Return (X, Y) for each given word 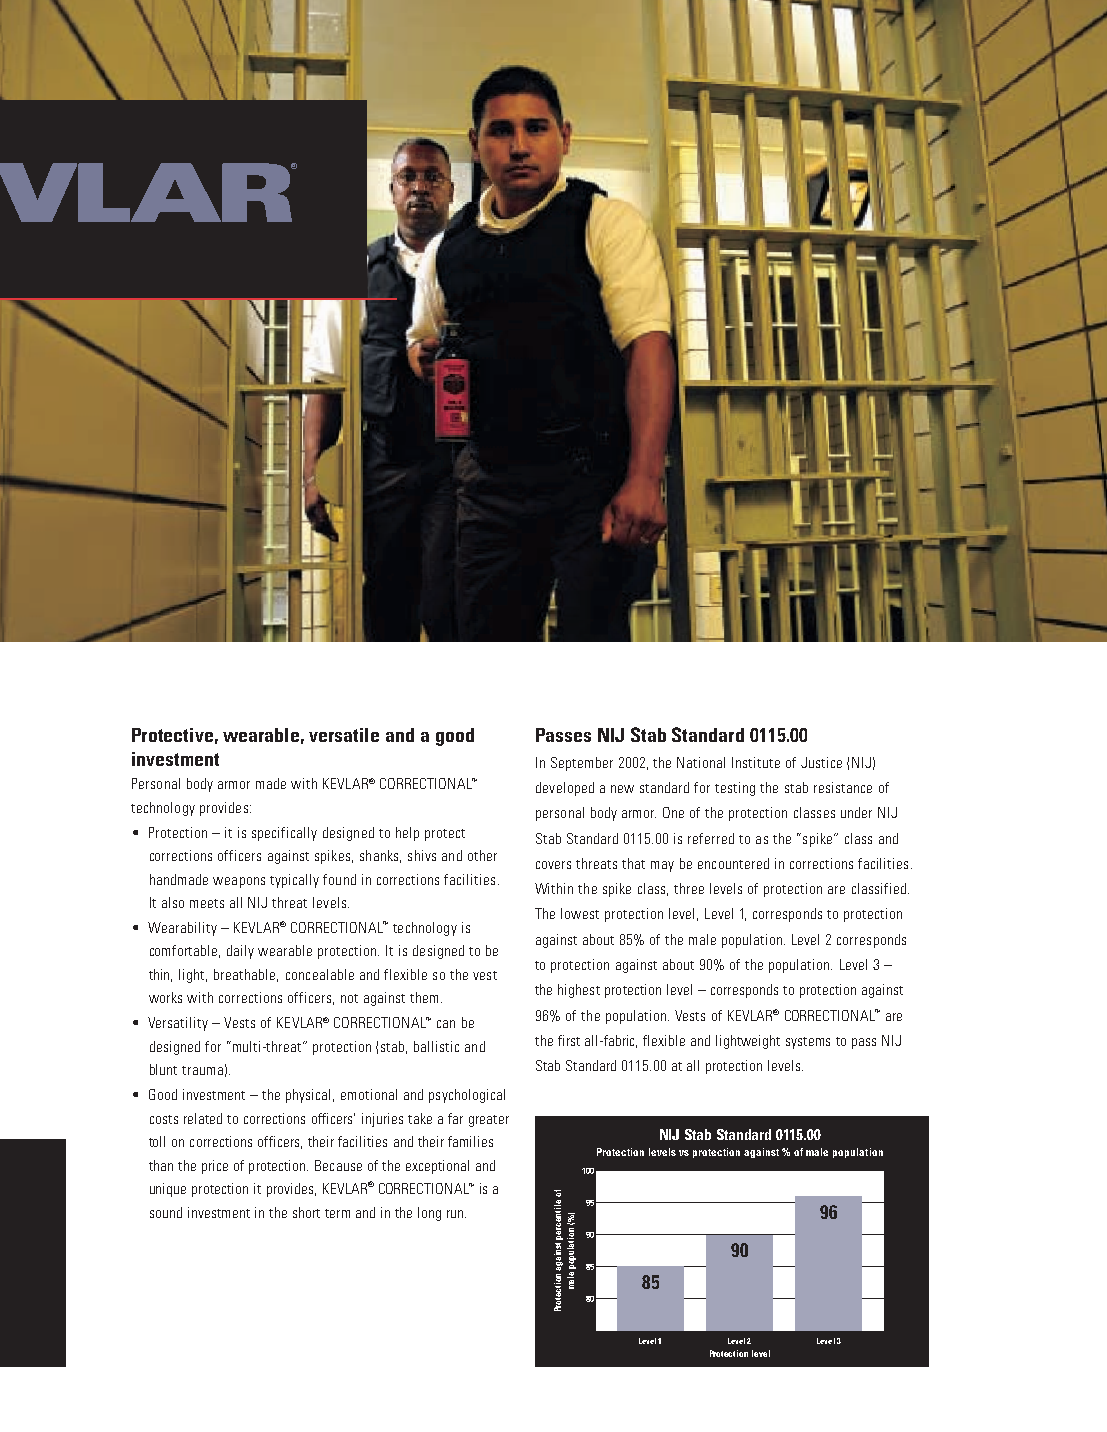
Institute (756, 762)
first (569, 1040)
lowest (580, 913)
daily (240, 952)
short (306, 1212)
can (446, 1024)
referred (711, 838)
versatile (344, 735)
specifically (284, 834)
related (203, 1118)
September (582, 764)
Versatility (178, 1024)
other (482, 855)
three (689, 888)
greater (489, 1121)
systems (808, 1043)
